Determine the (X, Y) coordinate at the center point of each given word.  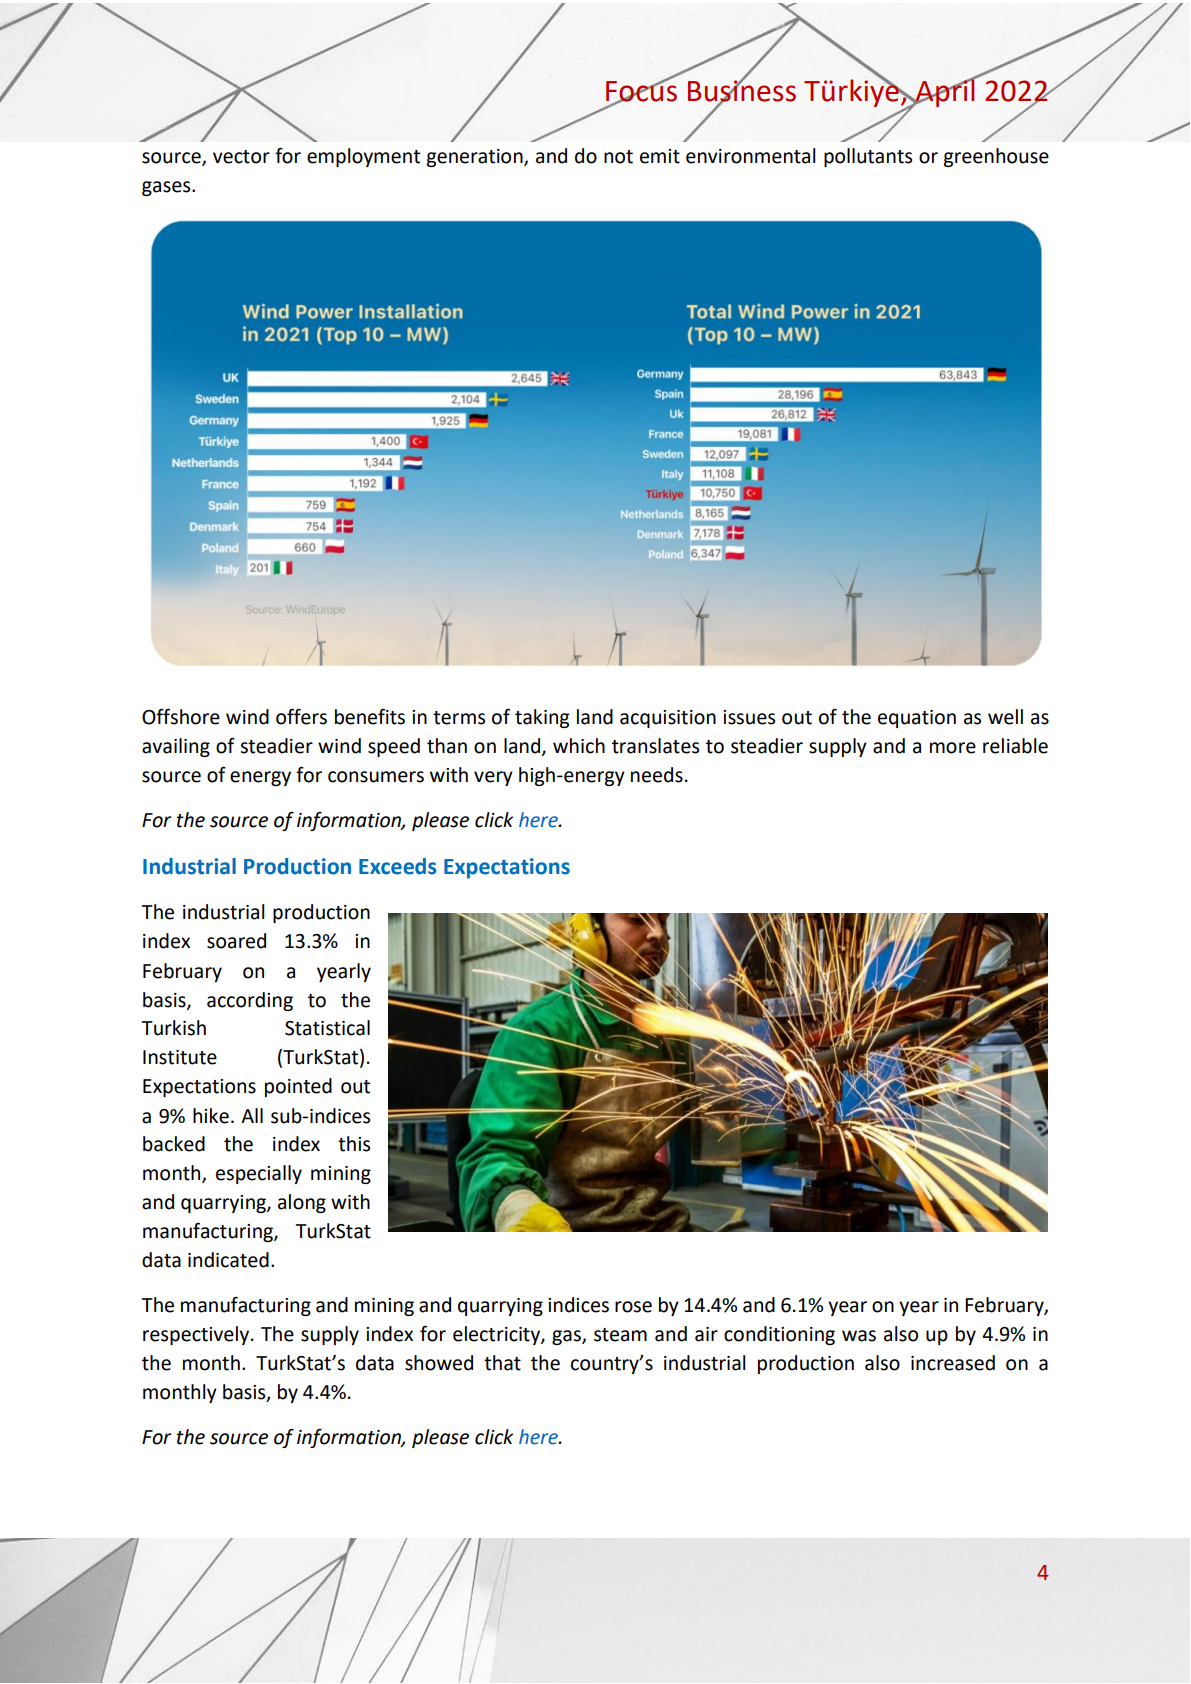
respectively (196, 1335)
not (618, 157)
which (579, 746)
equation (917, 719)
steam (620, 1335)
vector (241, 157)
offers (301, 717)
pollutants (868, 157)
